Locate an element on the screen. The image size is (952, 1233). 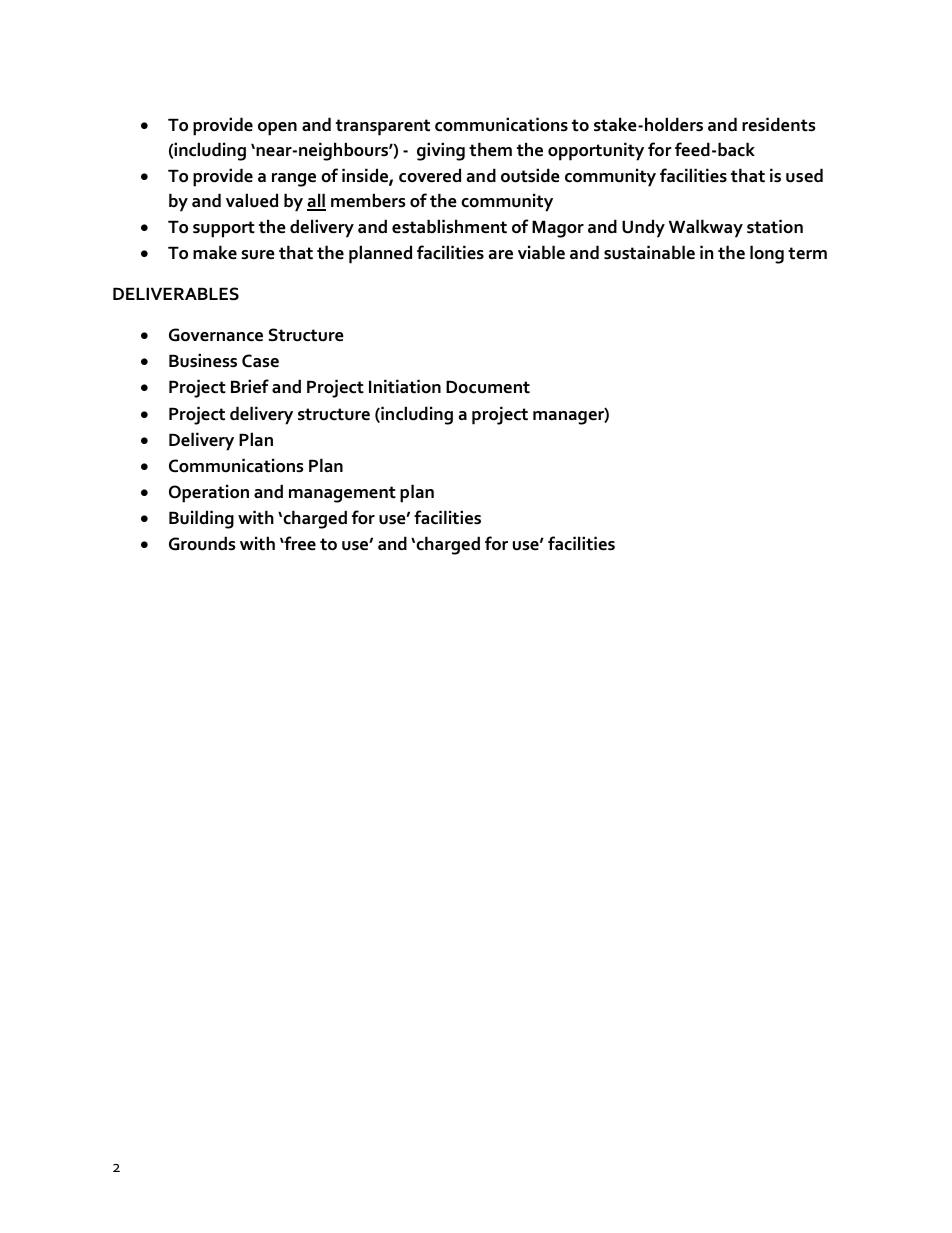
Brief is located at coordinates (250, 386).
